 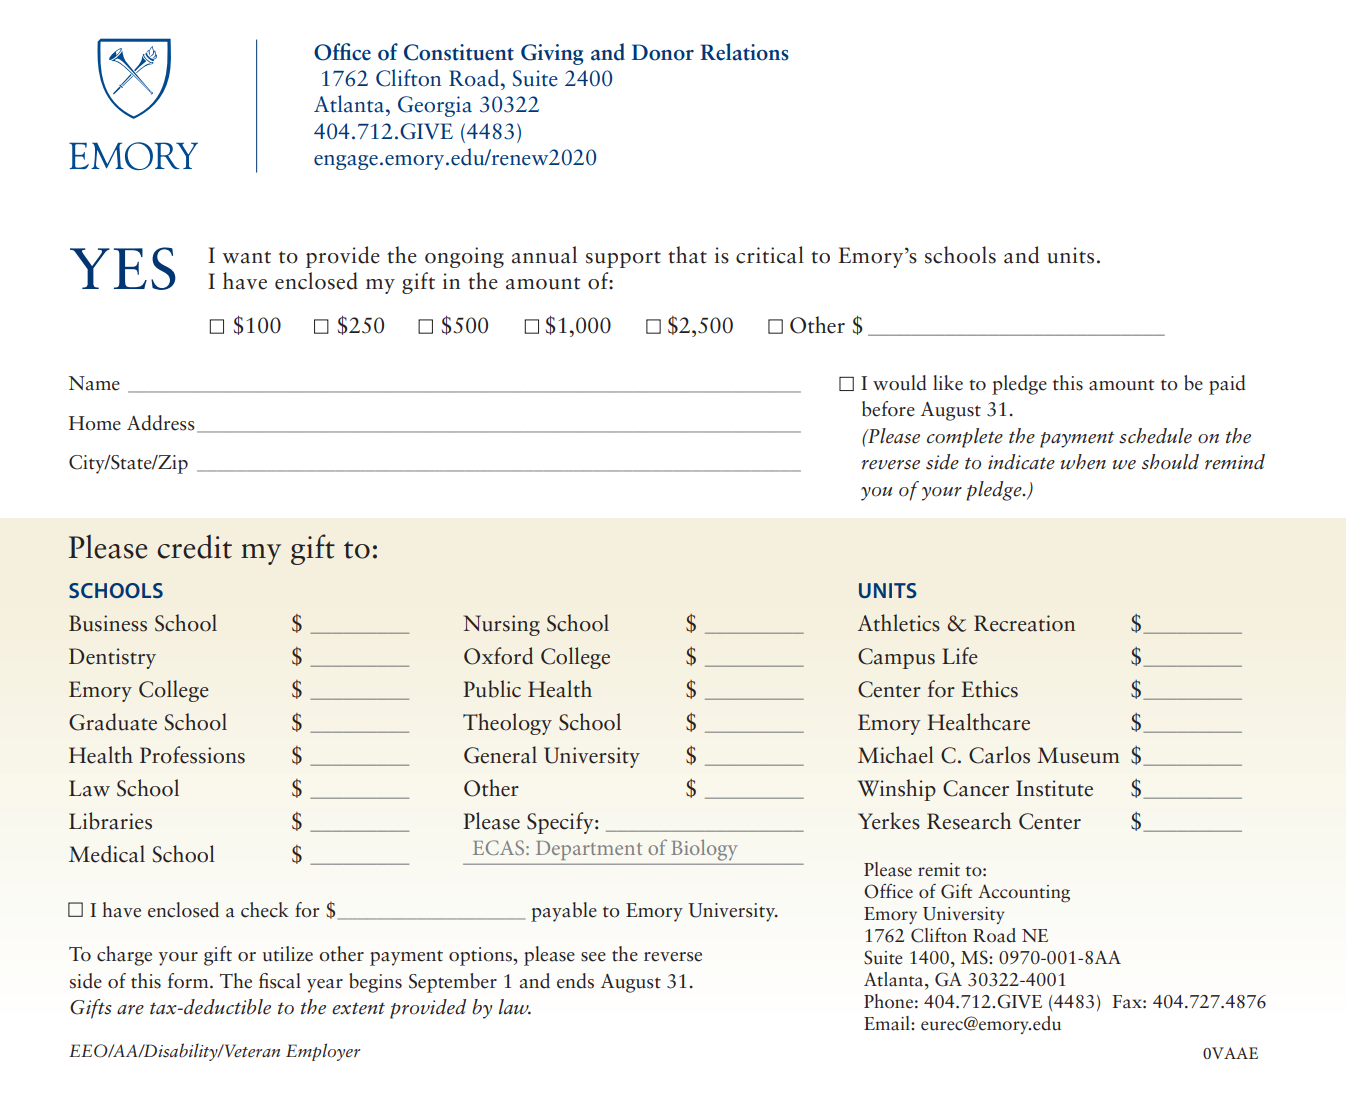 What do you see at coordinates (192, 755) in the image?
I see `Professions` at bounding box center [192, 755].
